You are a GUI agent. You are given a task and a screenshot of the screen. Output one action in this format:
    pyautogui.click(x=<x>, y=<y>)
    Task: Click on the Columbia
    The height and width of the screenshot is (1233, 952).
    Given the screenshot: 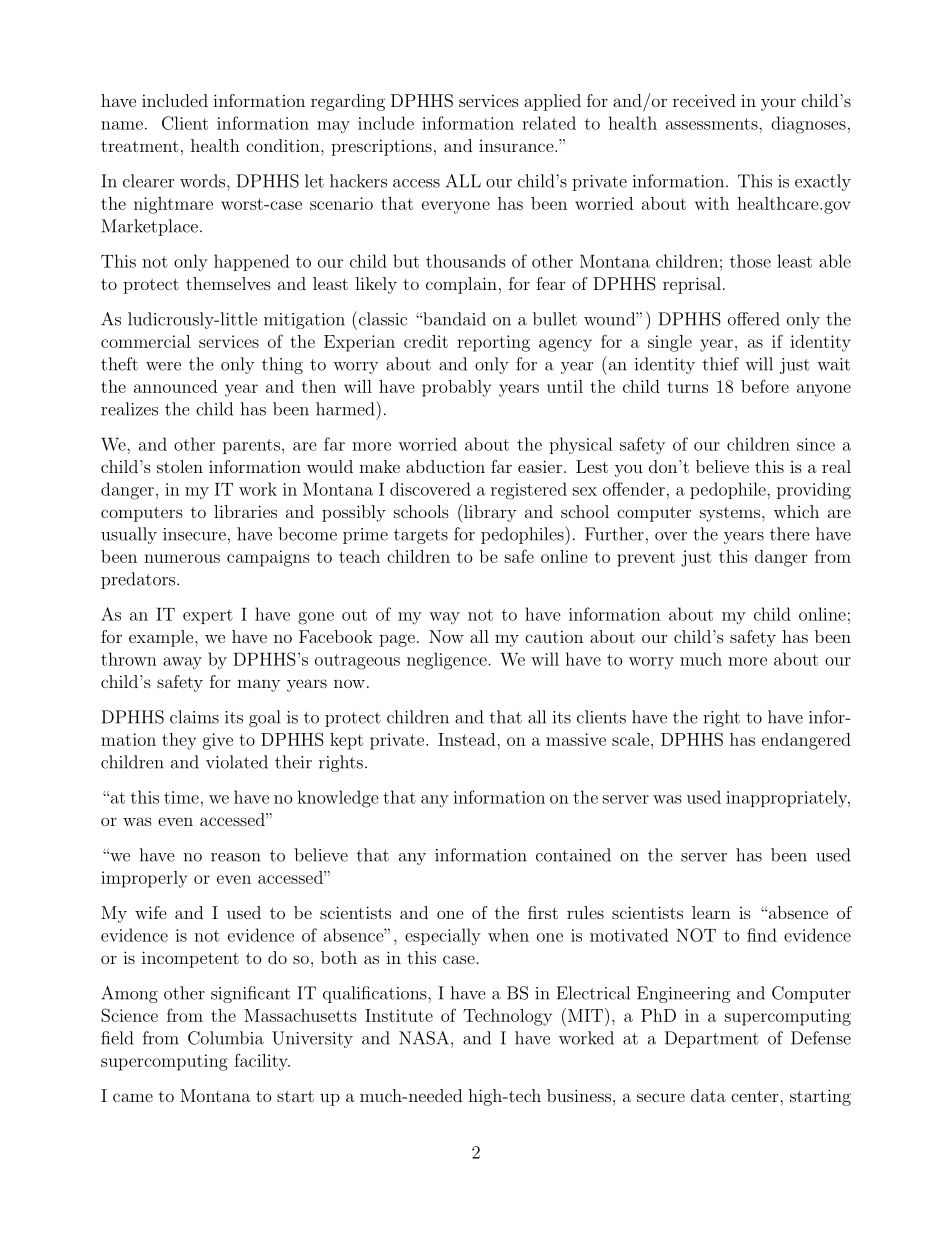 What is the action you would take?
    pyautogui.click(x=226, y=1038)
